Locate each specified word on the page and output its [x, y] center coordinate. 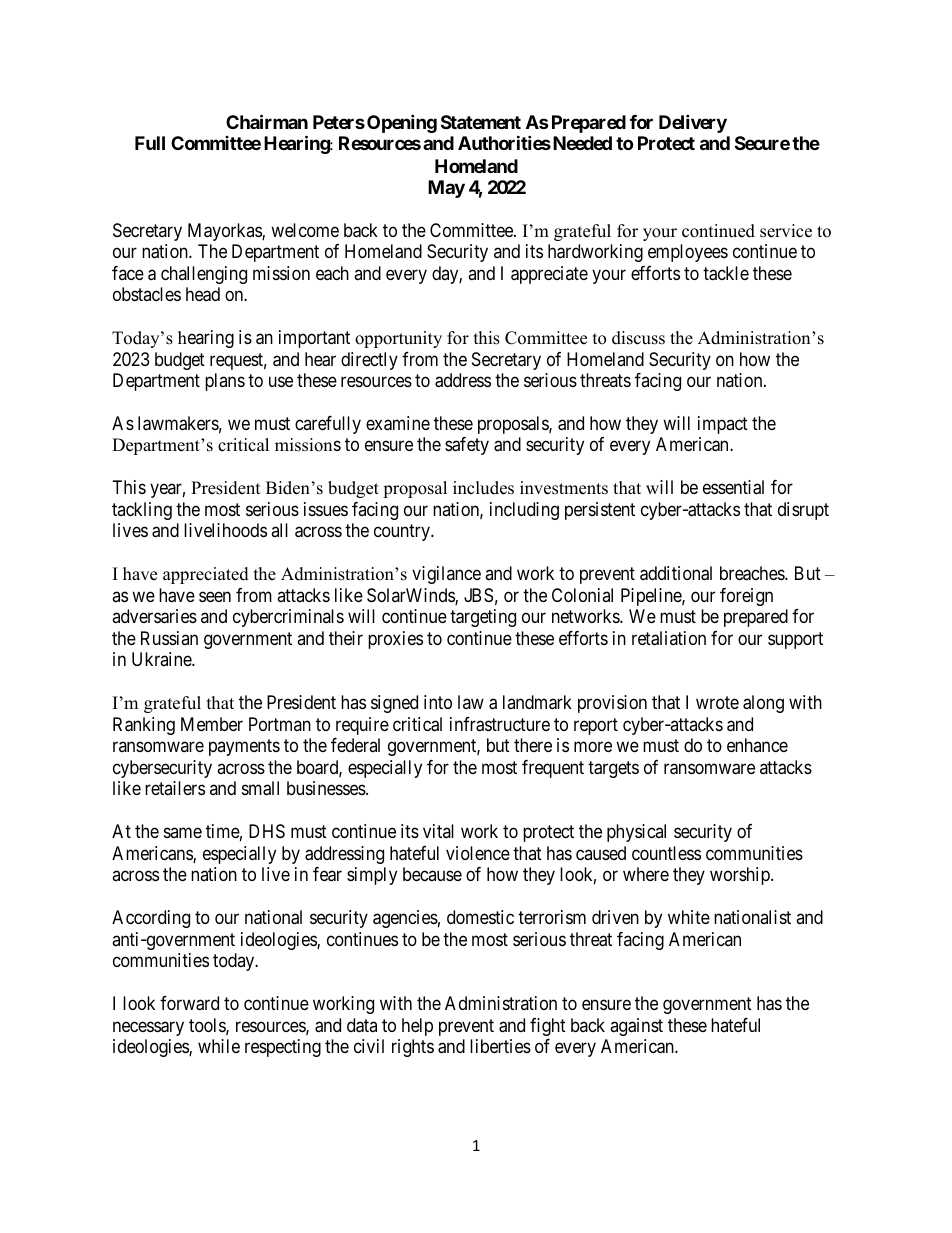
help [417, 1027]
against [636, 1027]
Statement [481, 122]
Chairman [267, 121]
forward [189, 1003]
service [786, 231]
